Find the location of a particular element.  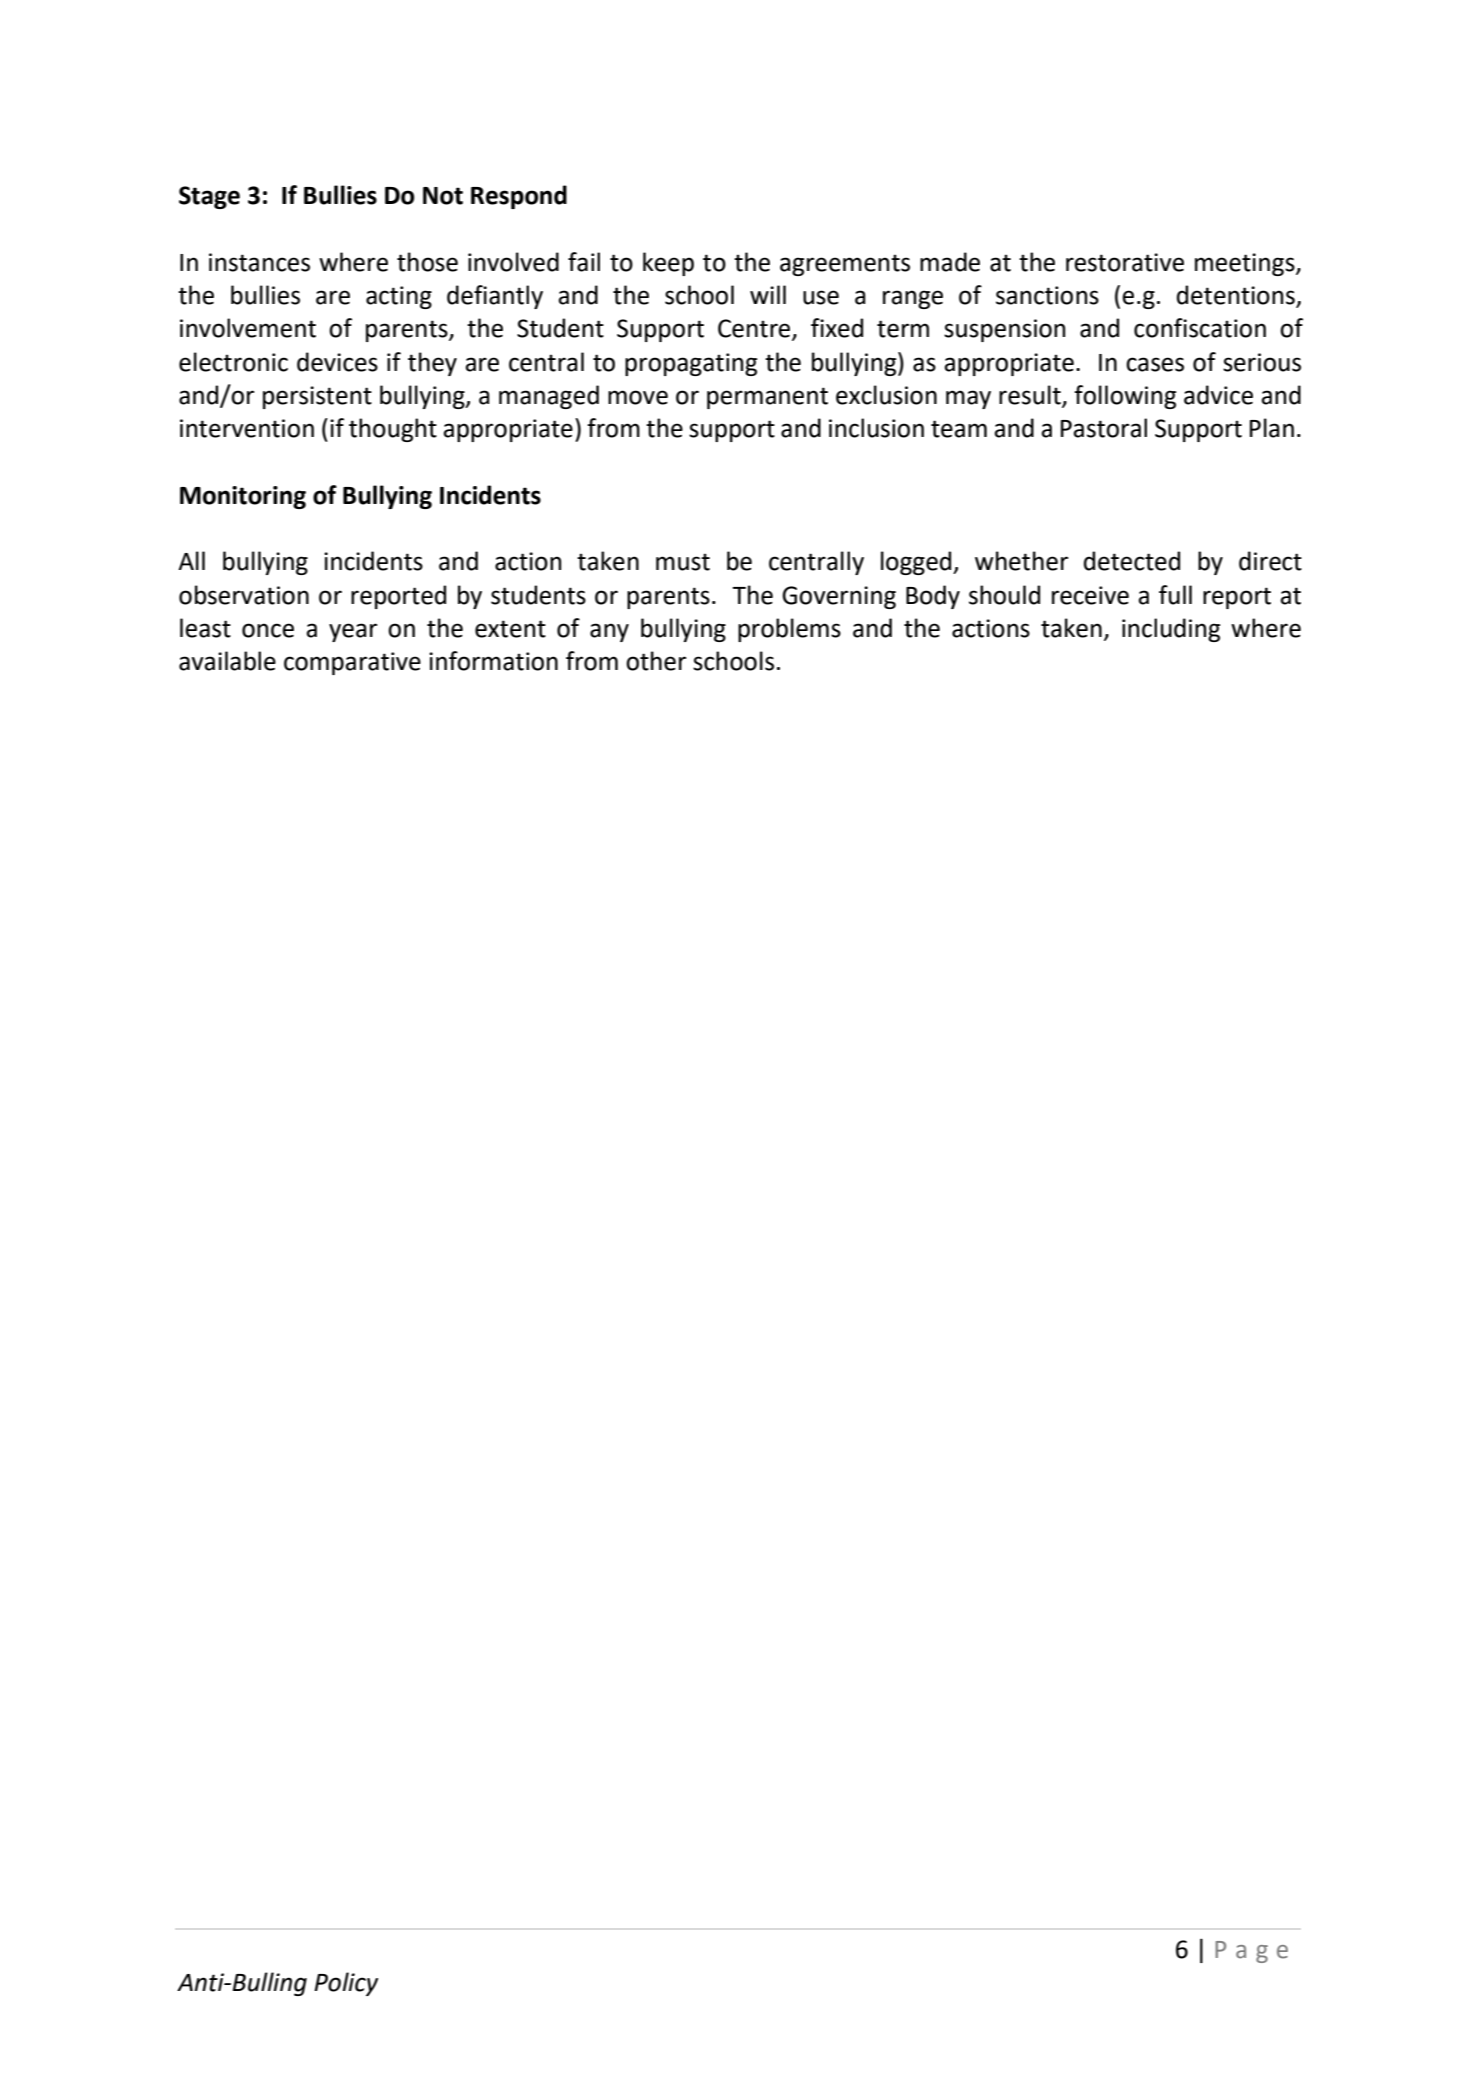

Policy is located at coordinates (346, 1984).
